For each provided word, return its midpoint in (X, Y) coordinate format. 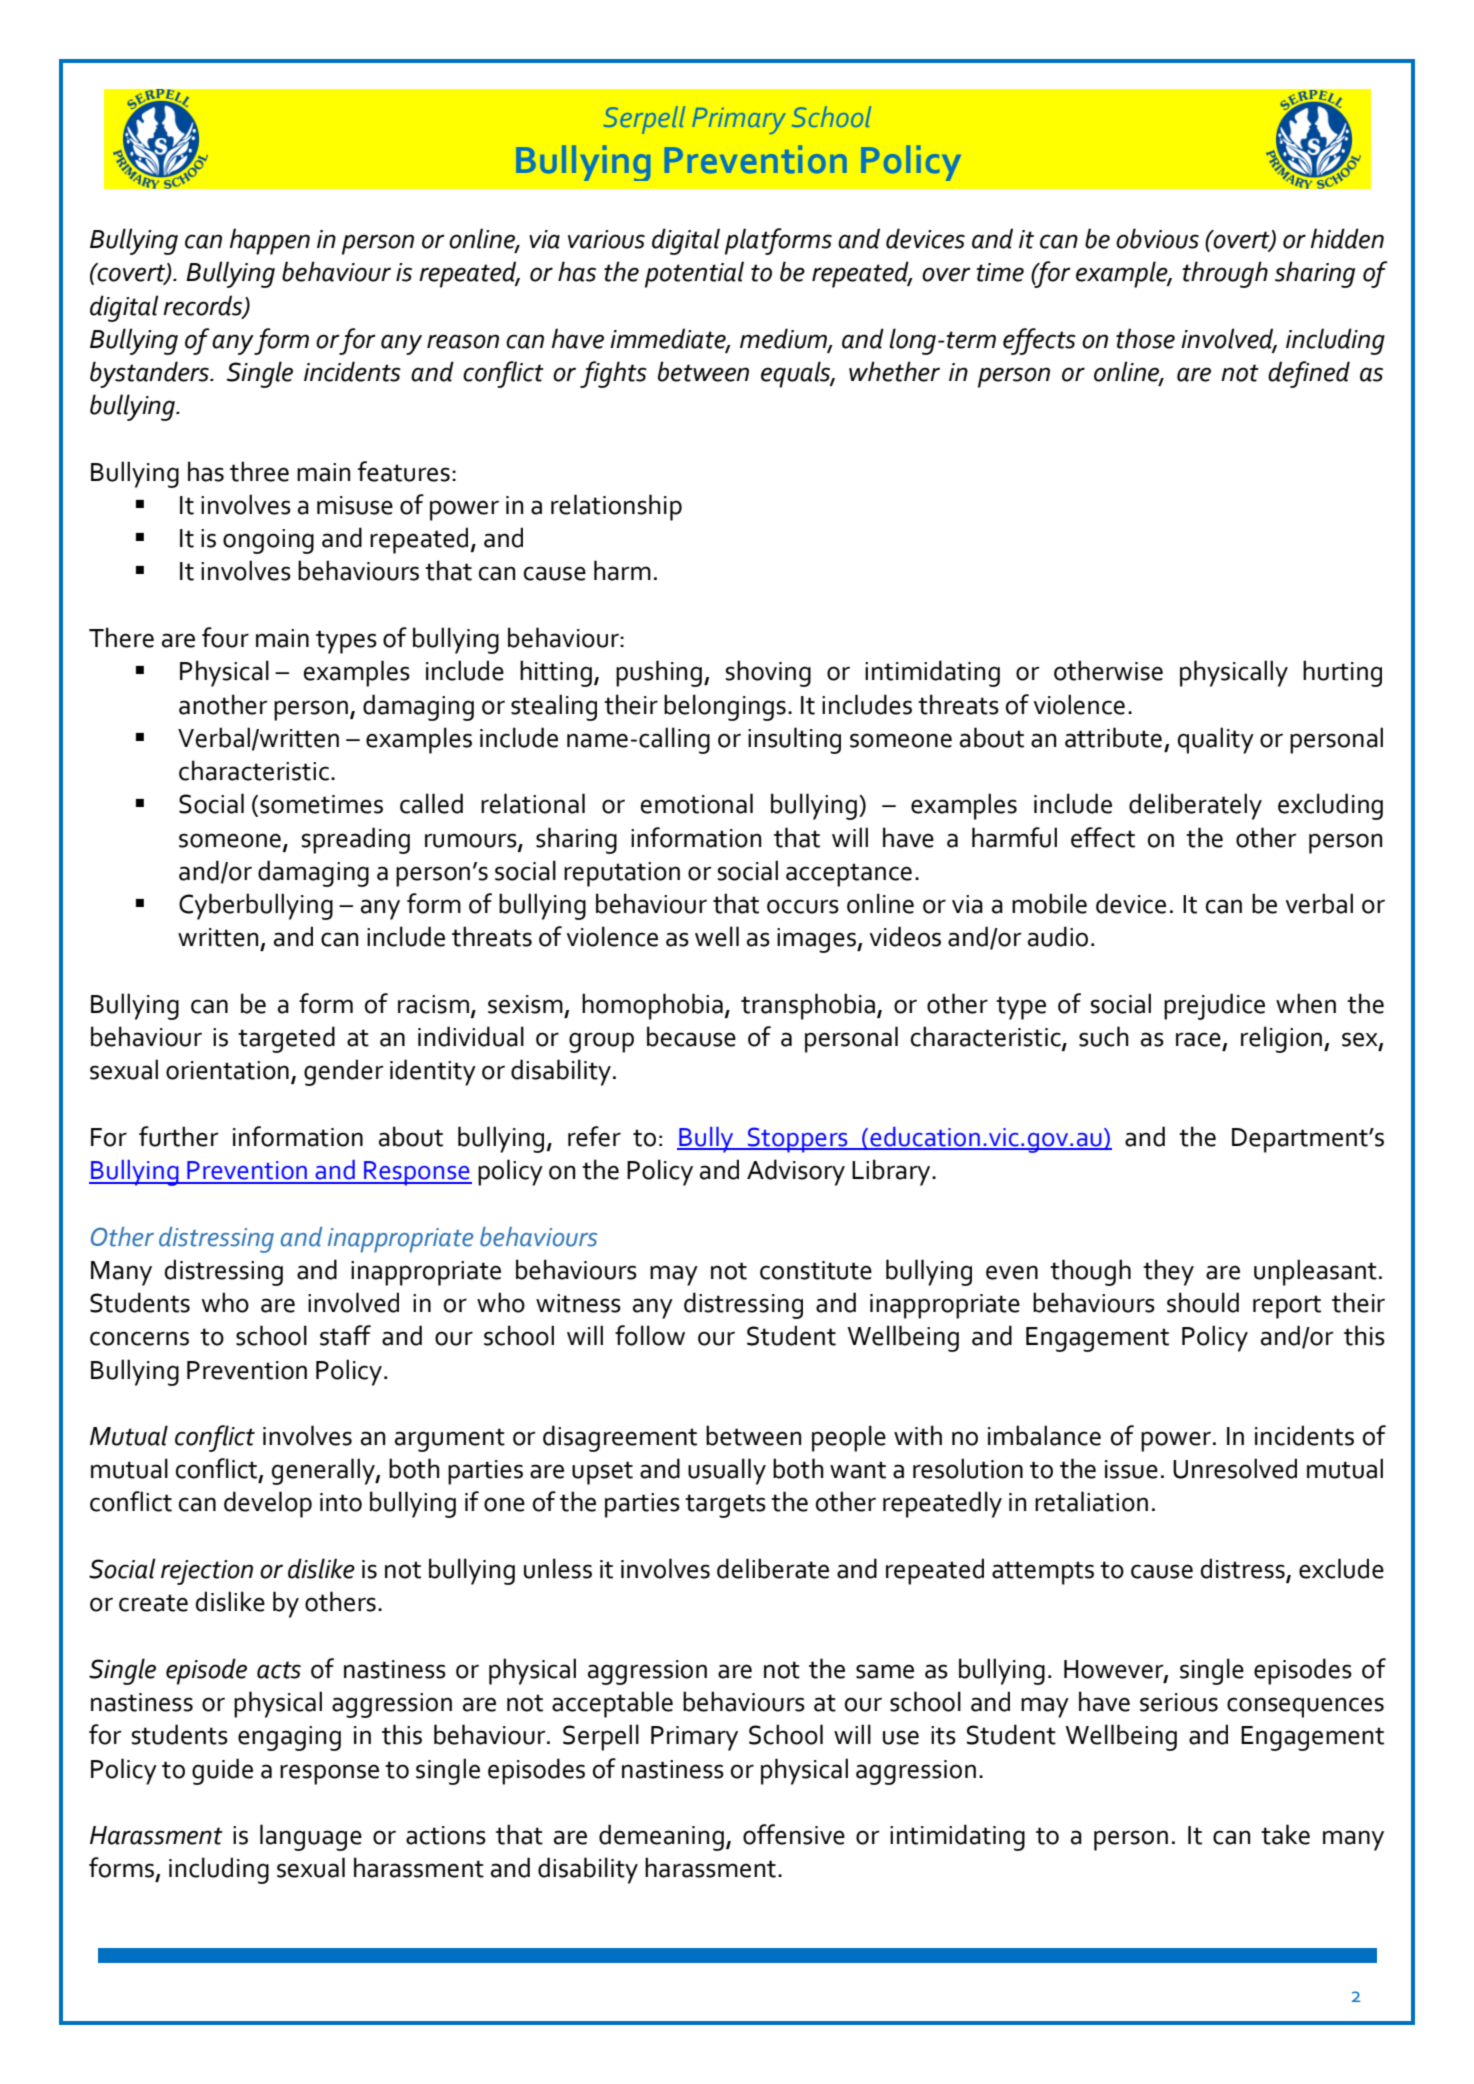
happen (270, 241)
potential (694, 274)
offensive (794, 1834)
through (1225, 274)
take (1285, 1834)
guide (222, 1771)
